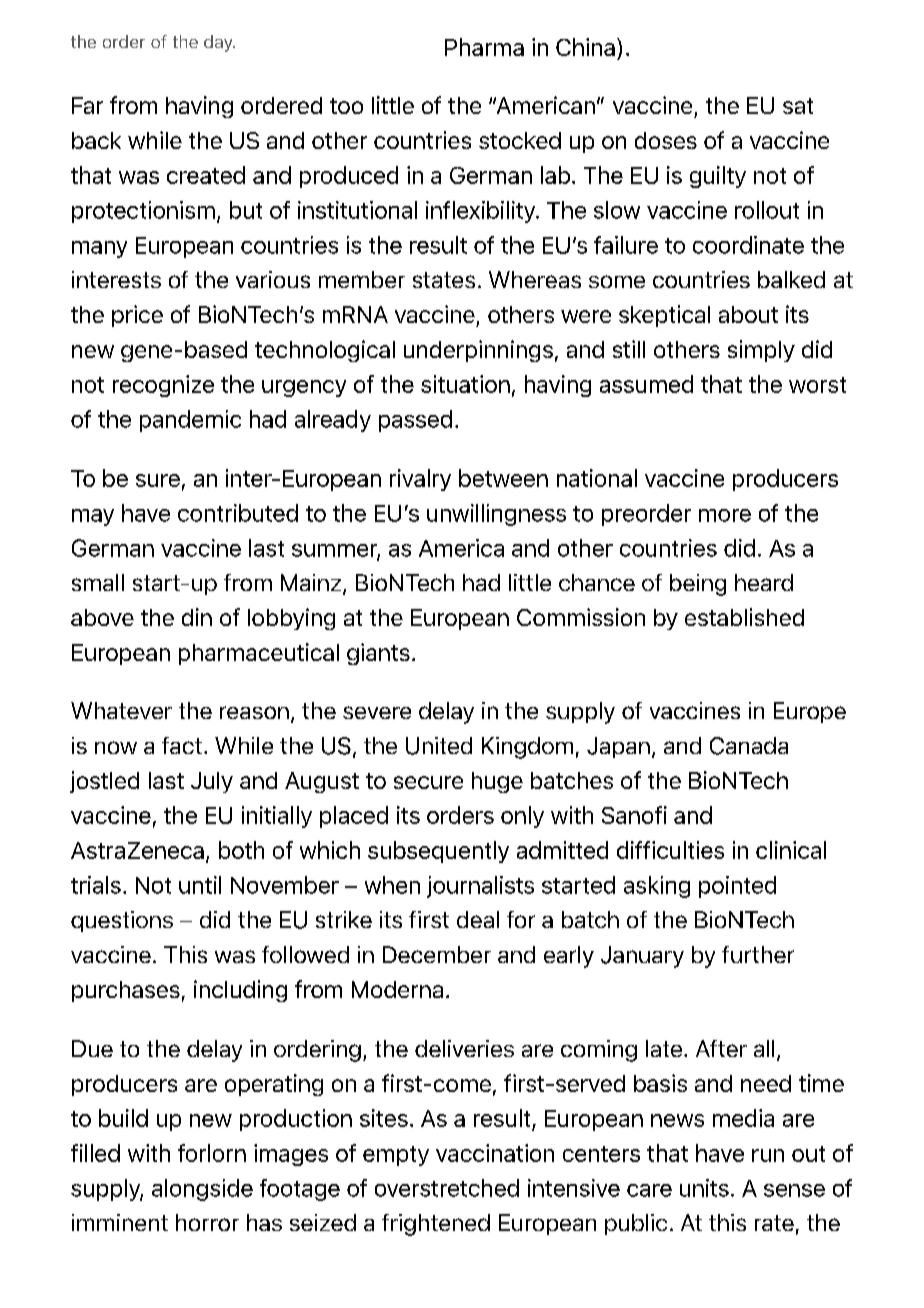 This screenshot has width=924, height=1308. What do you see at coordinates (744, 617) in the screenshot?
I see `established` at bounding box center [744, 617].
